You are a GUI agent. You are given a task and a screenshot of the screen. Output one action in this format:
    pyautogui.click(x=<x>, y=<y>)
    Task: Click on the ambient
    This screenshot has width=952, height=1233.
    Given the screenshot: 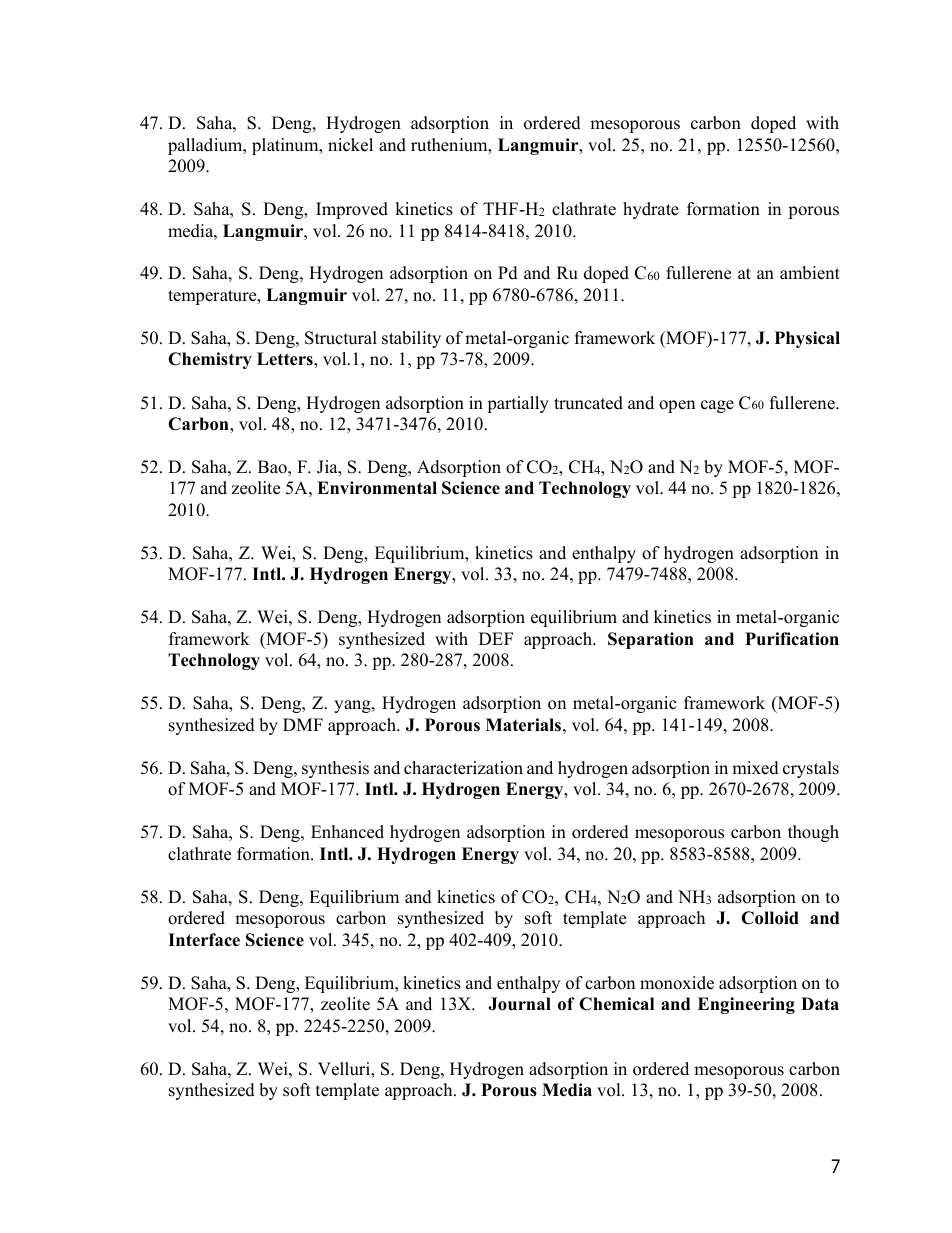 What is the action you would take?
    pyautogui.click(x=810, y=273)
